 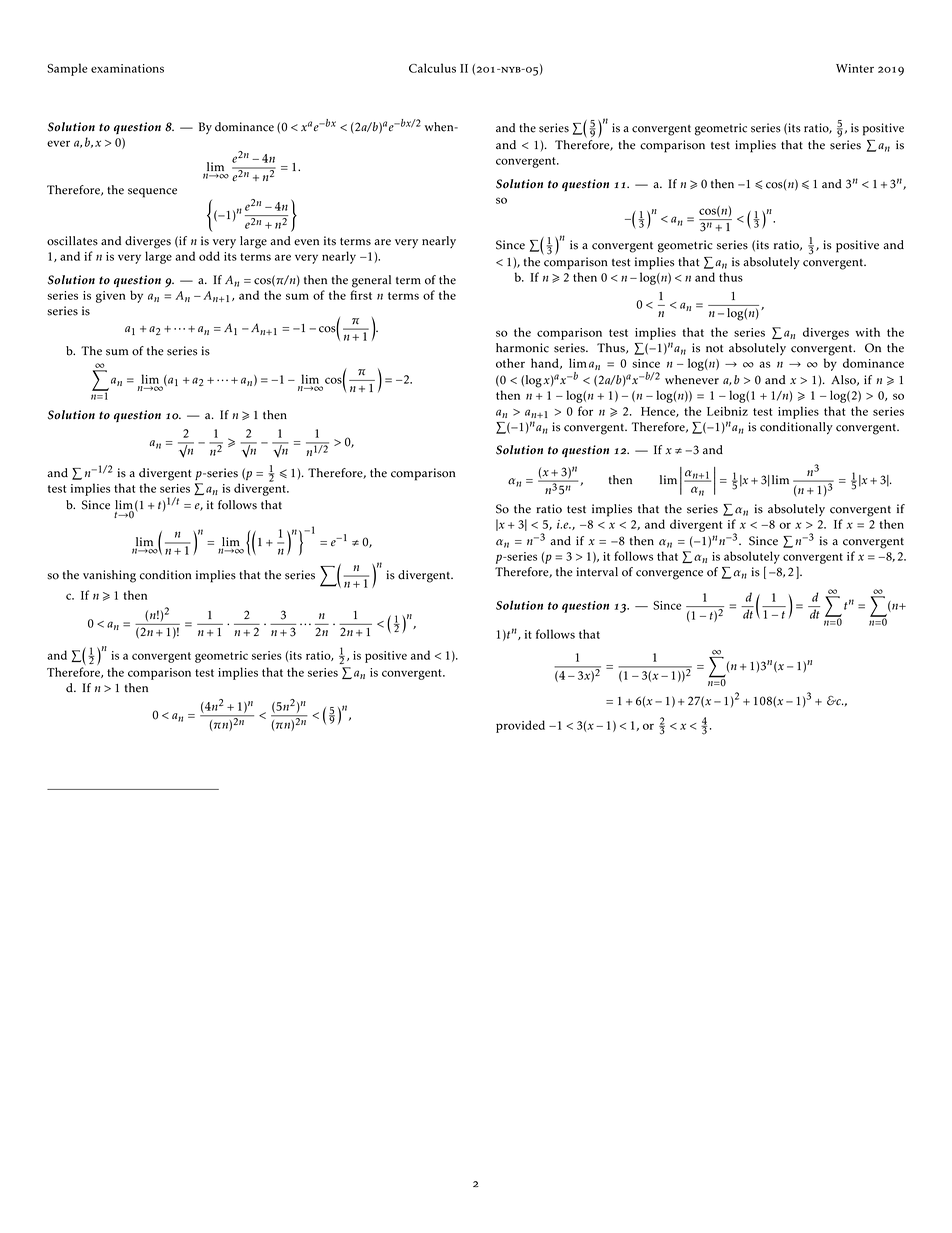 What do you see at coordinates (127, 68) in the page?
I see `examinations` at bounding box center [127, 68].
